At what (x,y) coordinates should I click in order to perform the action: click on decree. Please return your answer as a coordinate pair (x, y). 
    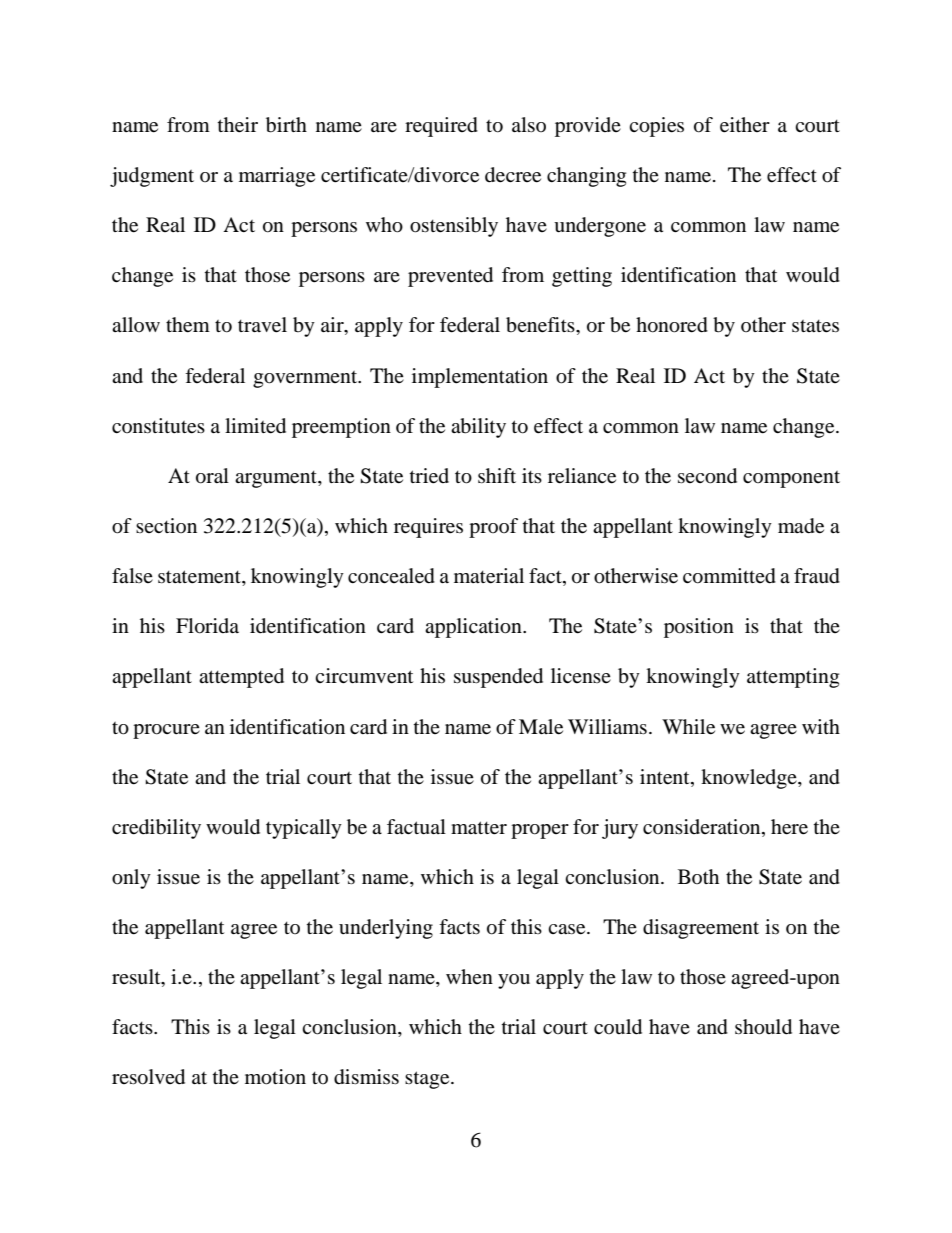
    Looking at the image, I should click on (513, 175).
